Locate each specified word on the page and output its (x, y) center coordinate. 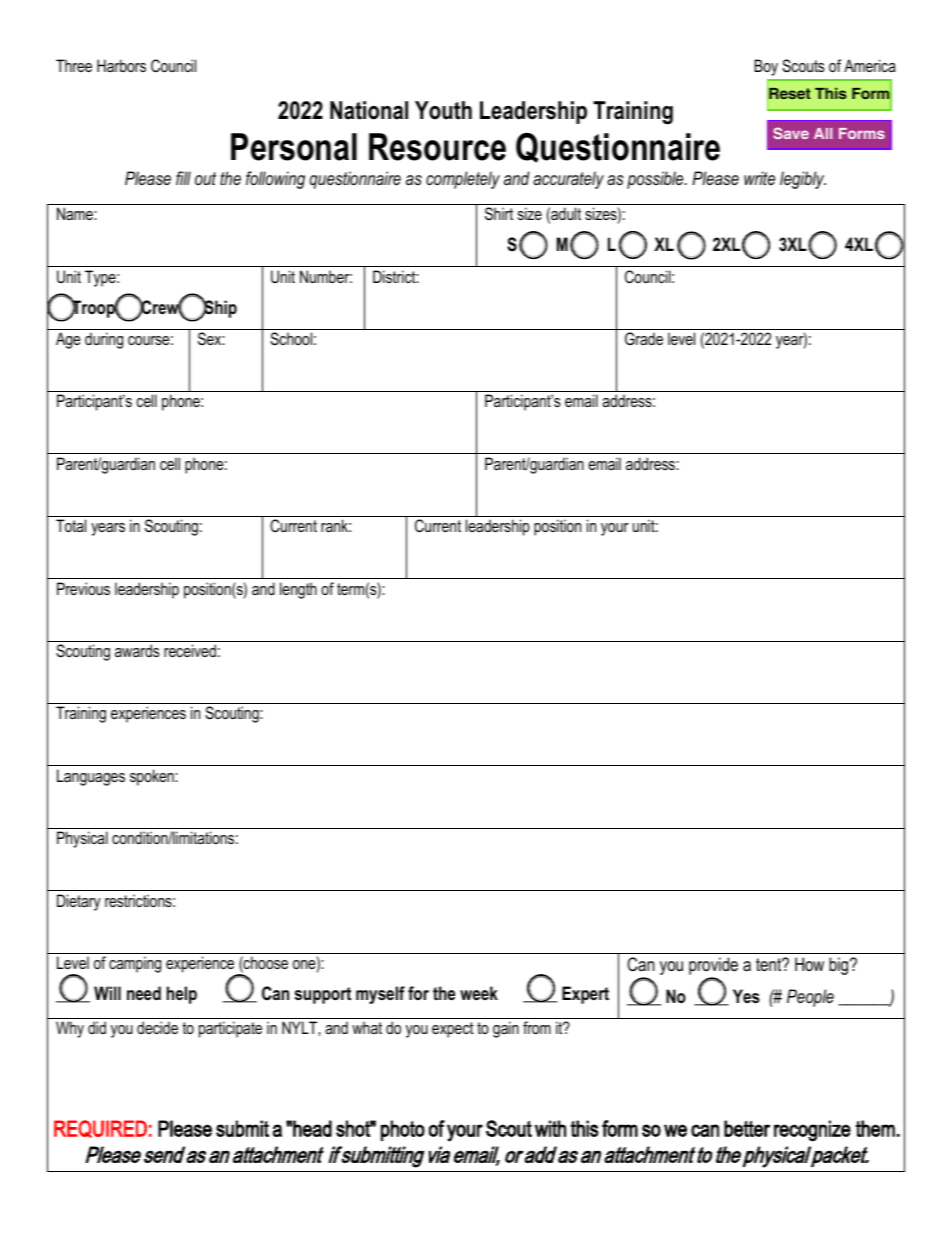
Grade (644, 338)
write (759, 178)
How (809, 964)
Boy (766, 67)
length (298, 590)
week (479, 993)
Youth (443, 110)
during (104, 340)
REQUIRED (100, 1129)
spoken (153, 777)
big (840, 966)
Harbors (121, 65)
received (190, 650)
